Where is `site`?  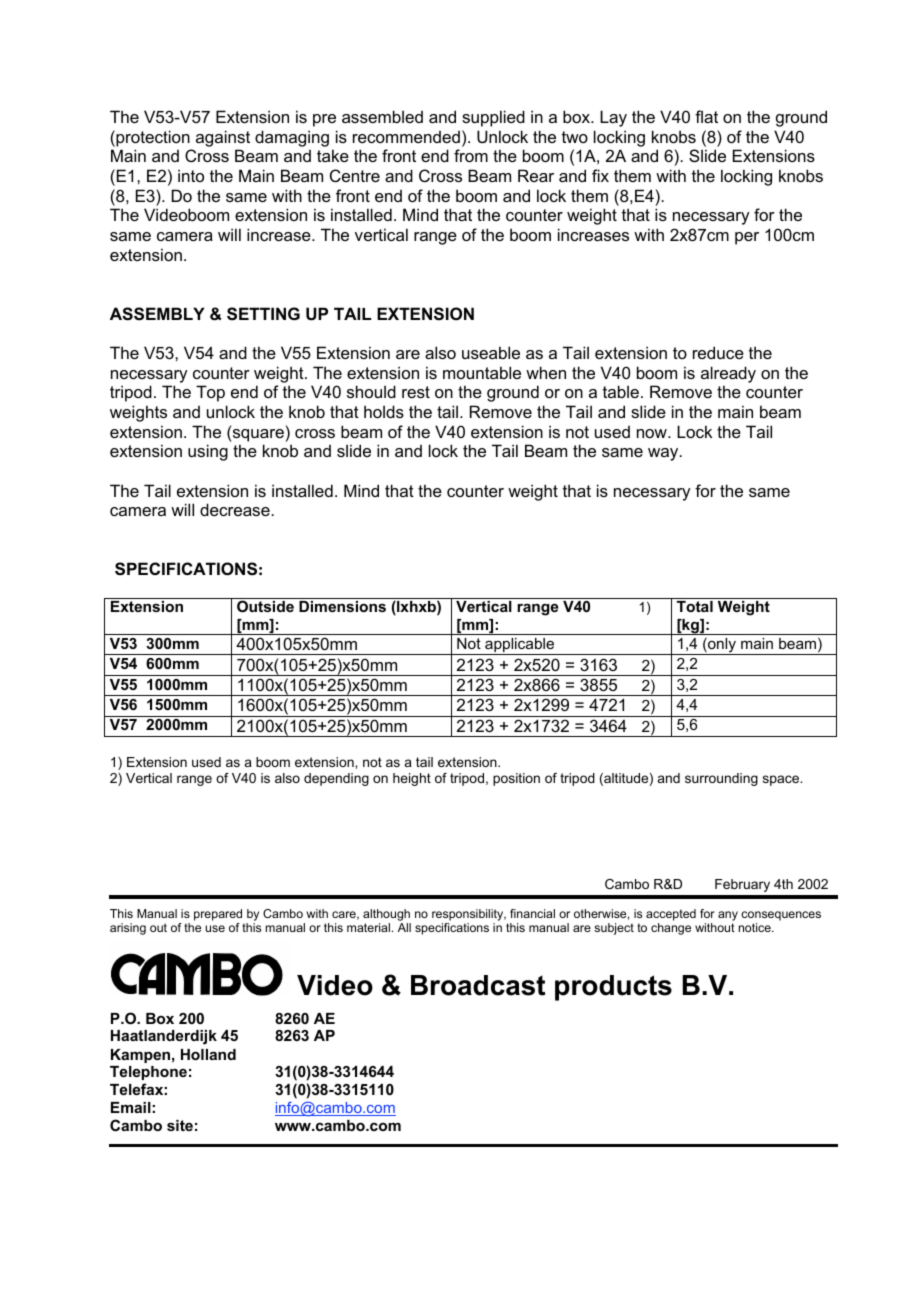 site is located at coordinates (180, 1125).
